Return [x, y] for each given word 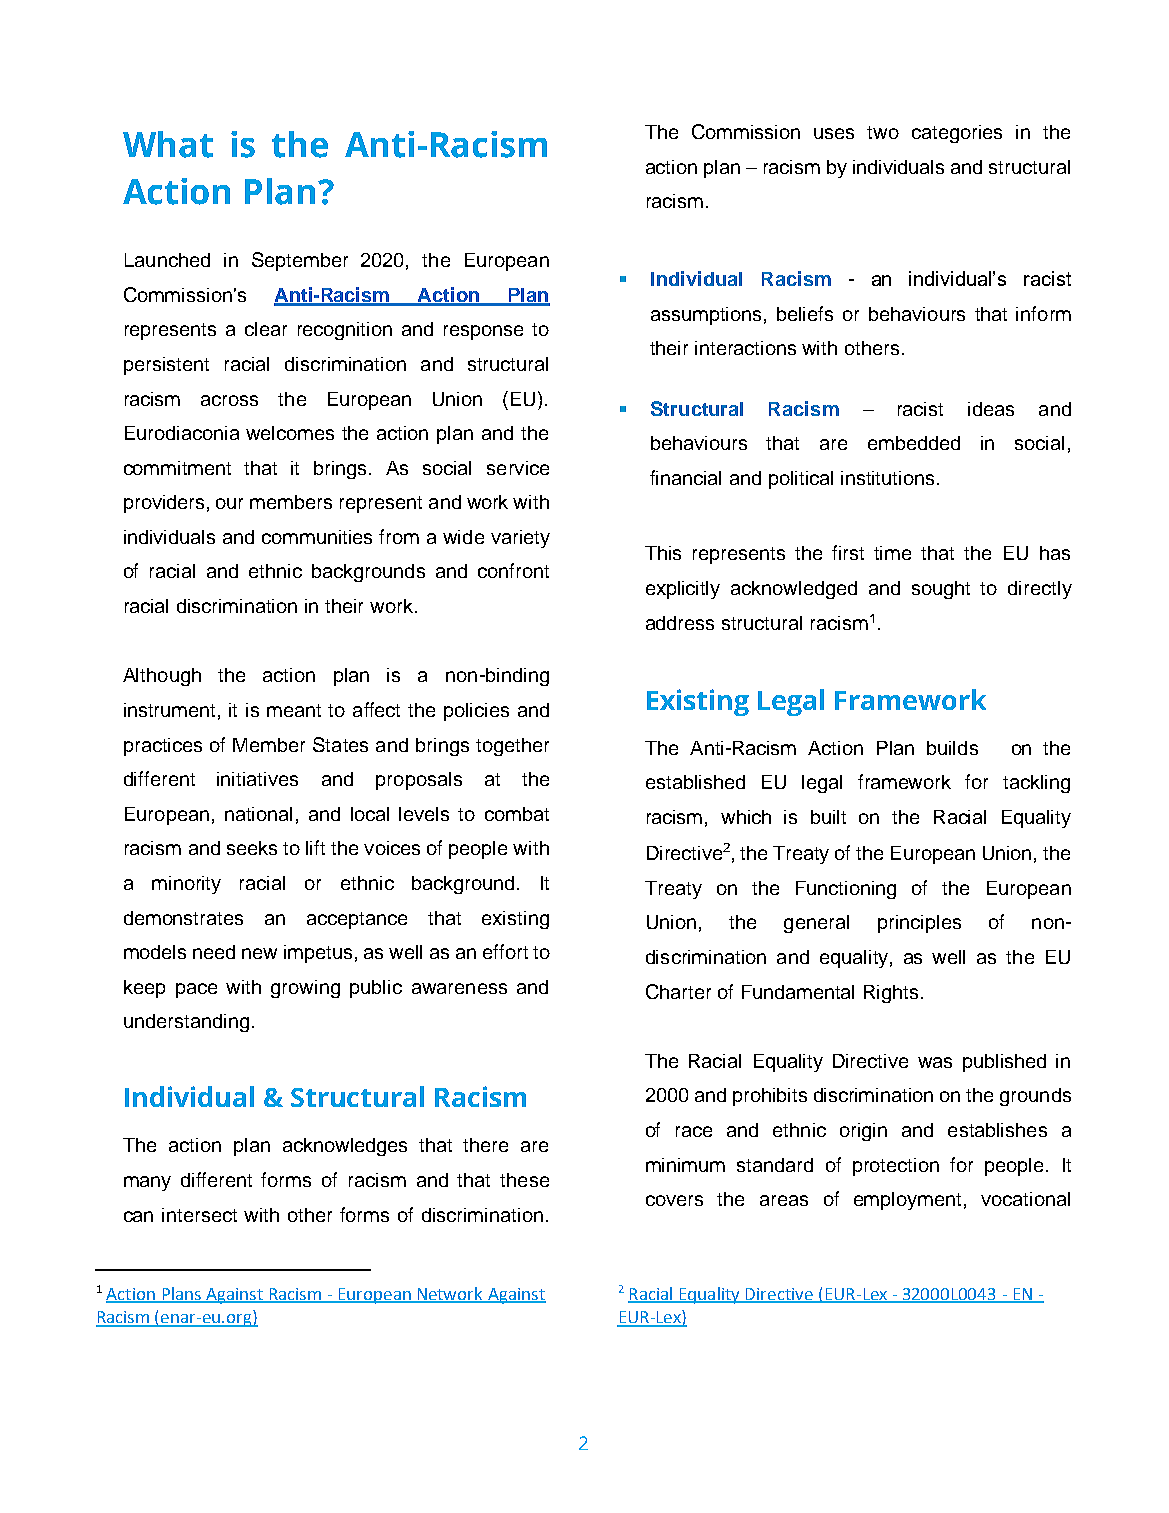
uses [834, 133]
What [168, 144]
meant [294, 710]
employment [907, 1201]
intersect [199, 1215]
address [680, 623]
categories [957, 134]
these [524, 1180]
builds [952, 748]
